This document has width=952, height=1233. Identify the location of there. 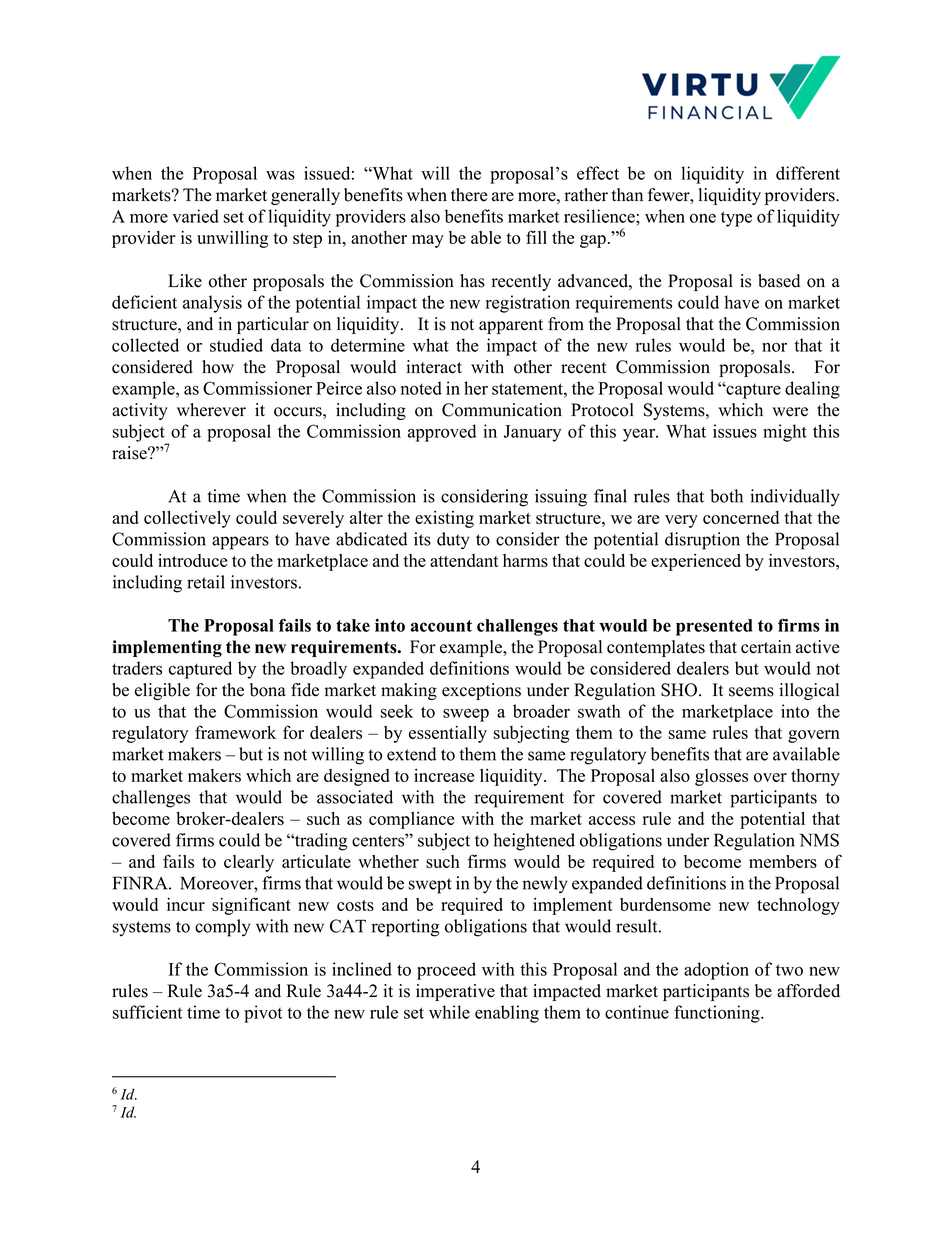
(469, 195).
